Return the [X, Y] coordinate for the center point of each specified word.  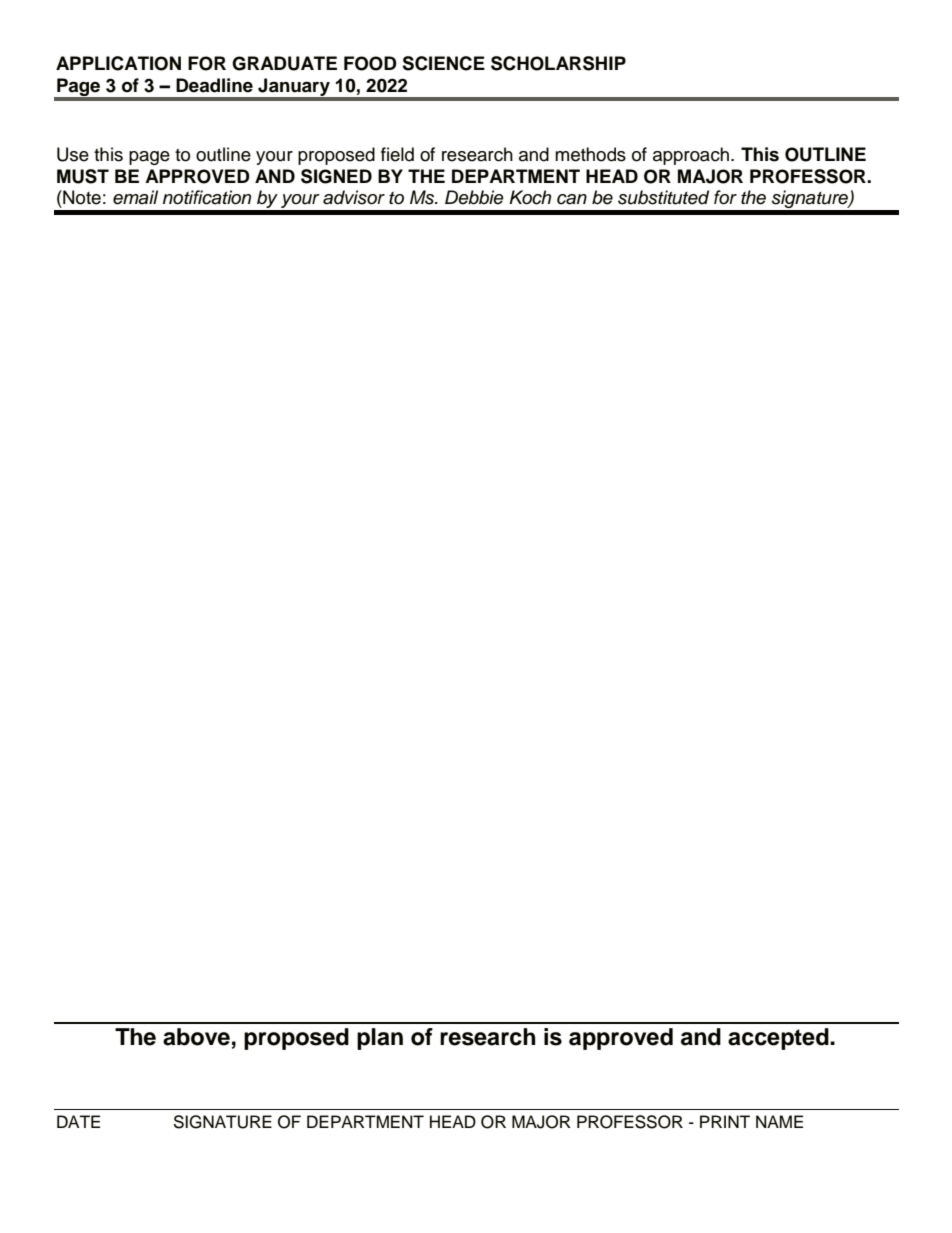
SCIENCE [443, 63]
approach [691, 156]
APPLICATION [118, 63]
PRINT [725, 1121]
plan [380, 1039]
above [196, 1037]
